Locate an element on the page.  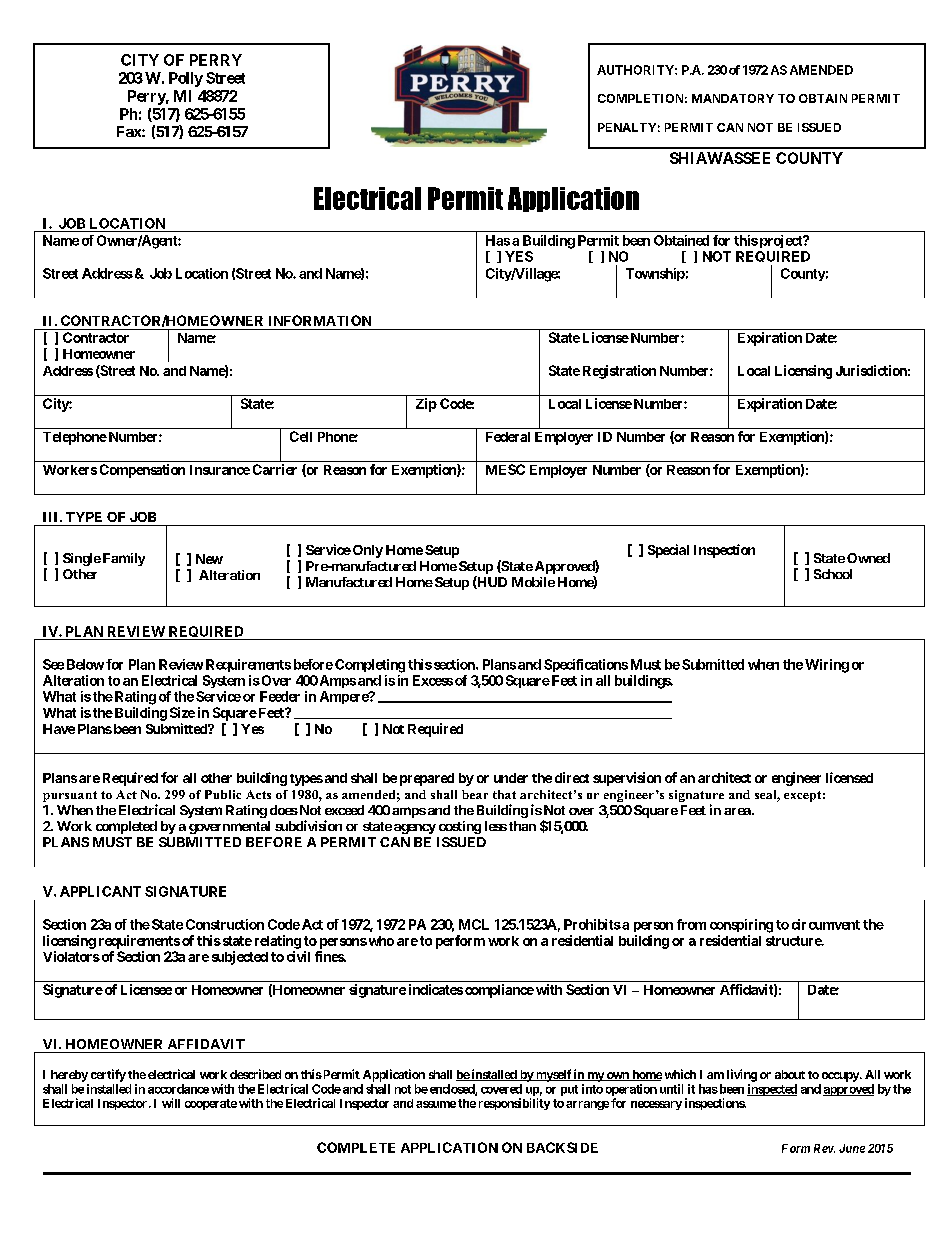
supervision is located at coordinates (627, 779).
